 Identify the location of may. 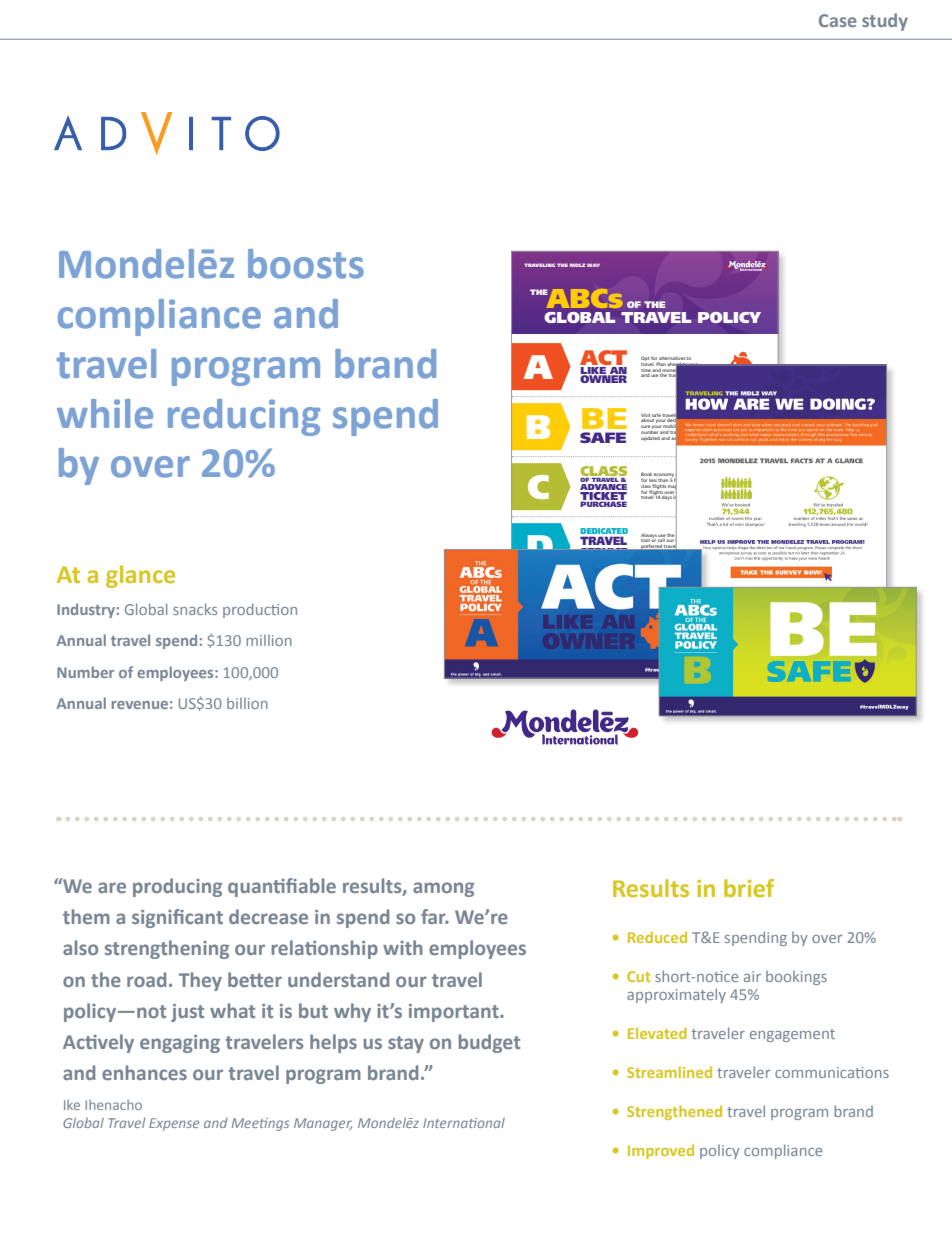
(672, 487).
